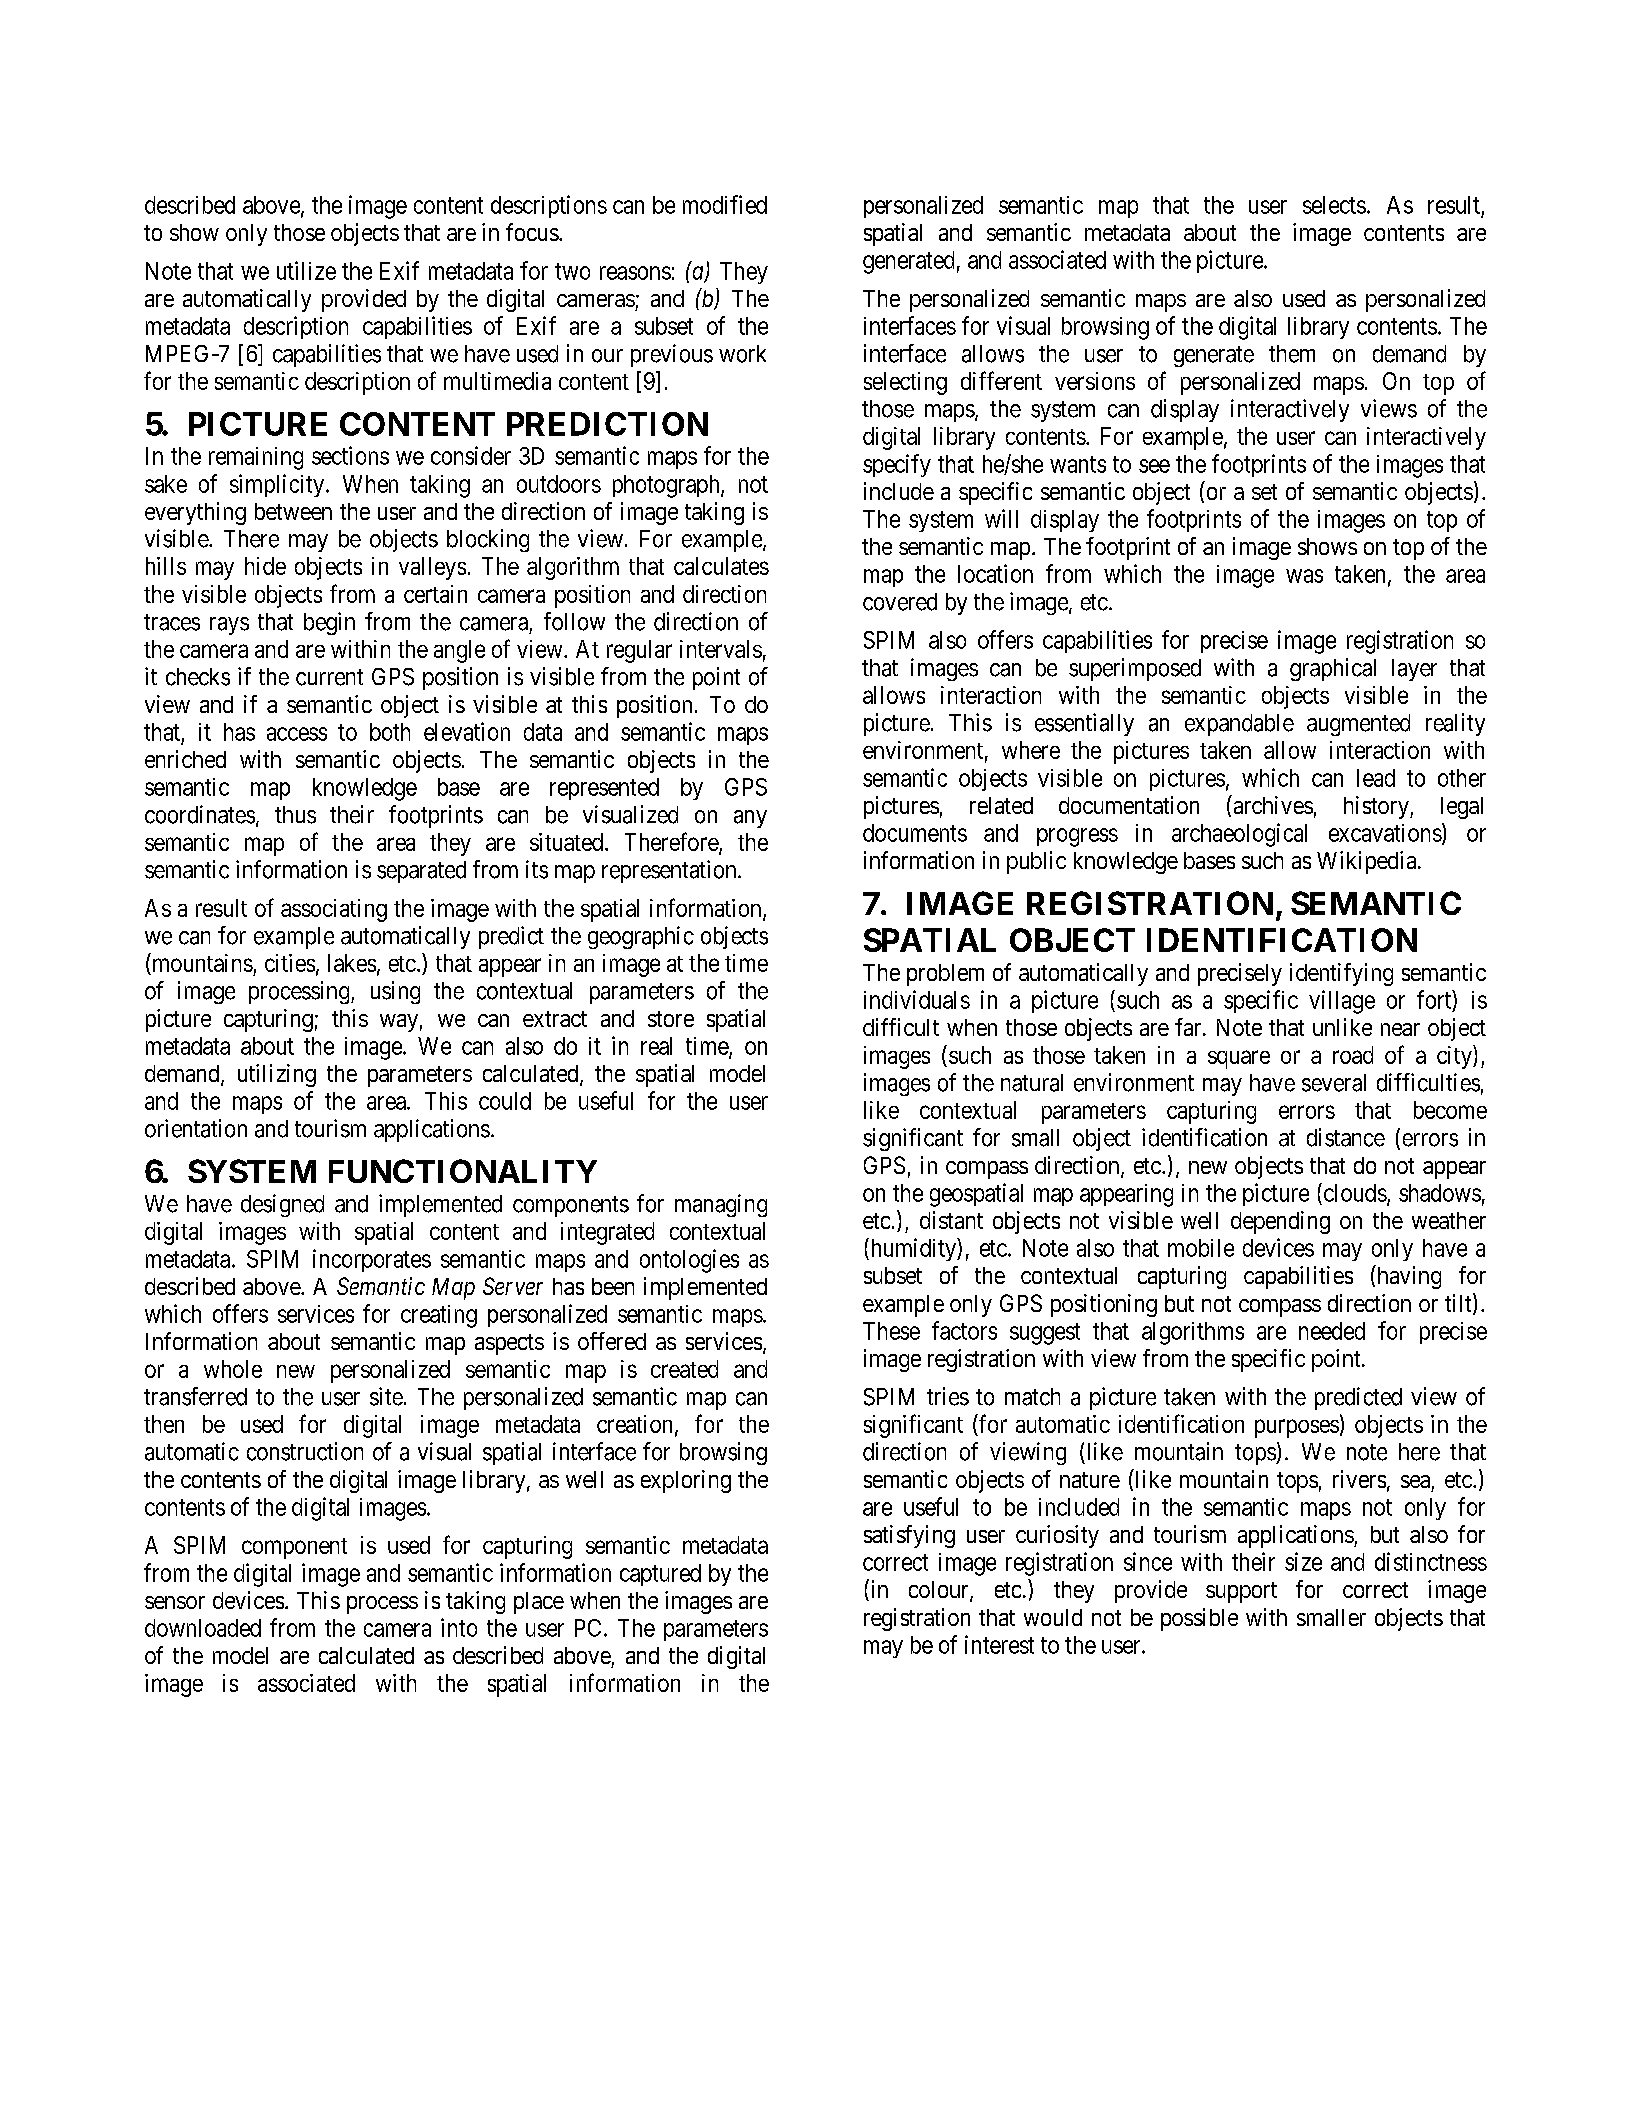 The height and width of the page is (2110, 1630). Describe the element at coordinates (203, 1628) in the page. I see `downloaded` at that location.
